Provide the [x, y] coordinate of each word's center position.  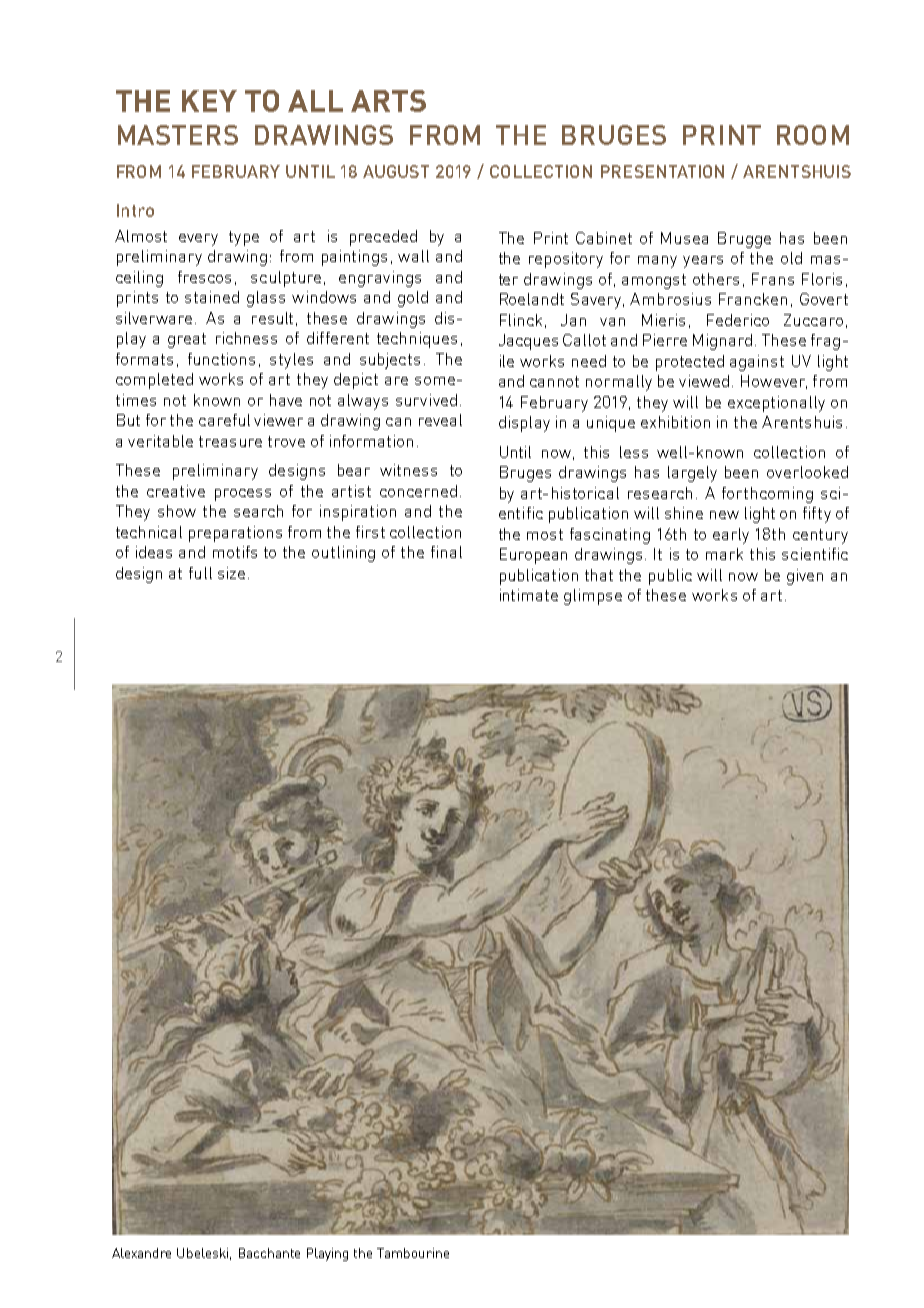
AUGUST [396, 171]
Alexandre [141, 1253]
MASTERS [178, 135]
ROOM [813, 135]
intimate [529, 595]
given [805, 577]
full [200, 573]
